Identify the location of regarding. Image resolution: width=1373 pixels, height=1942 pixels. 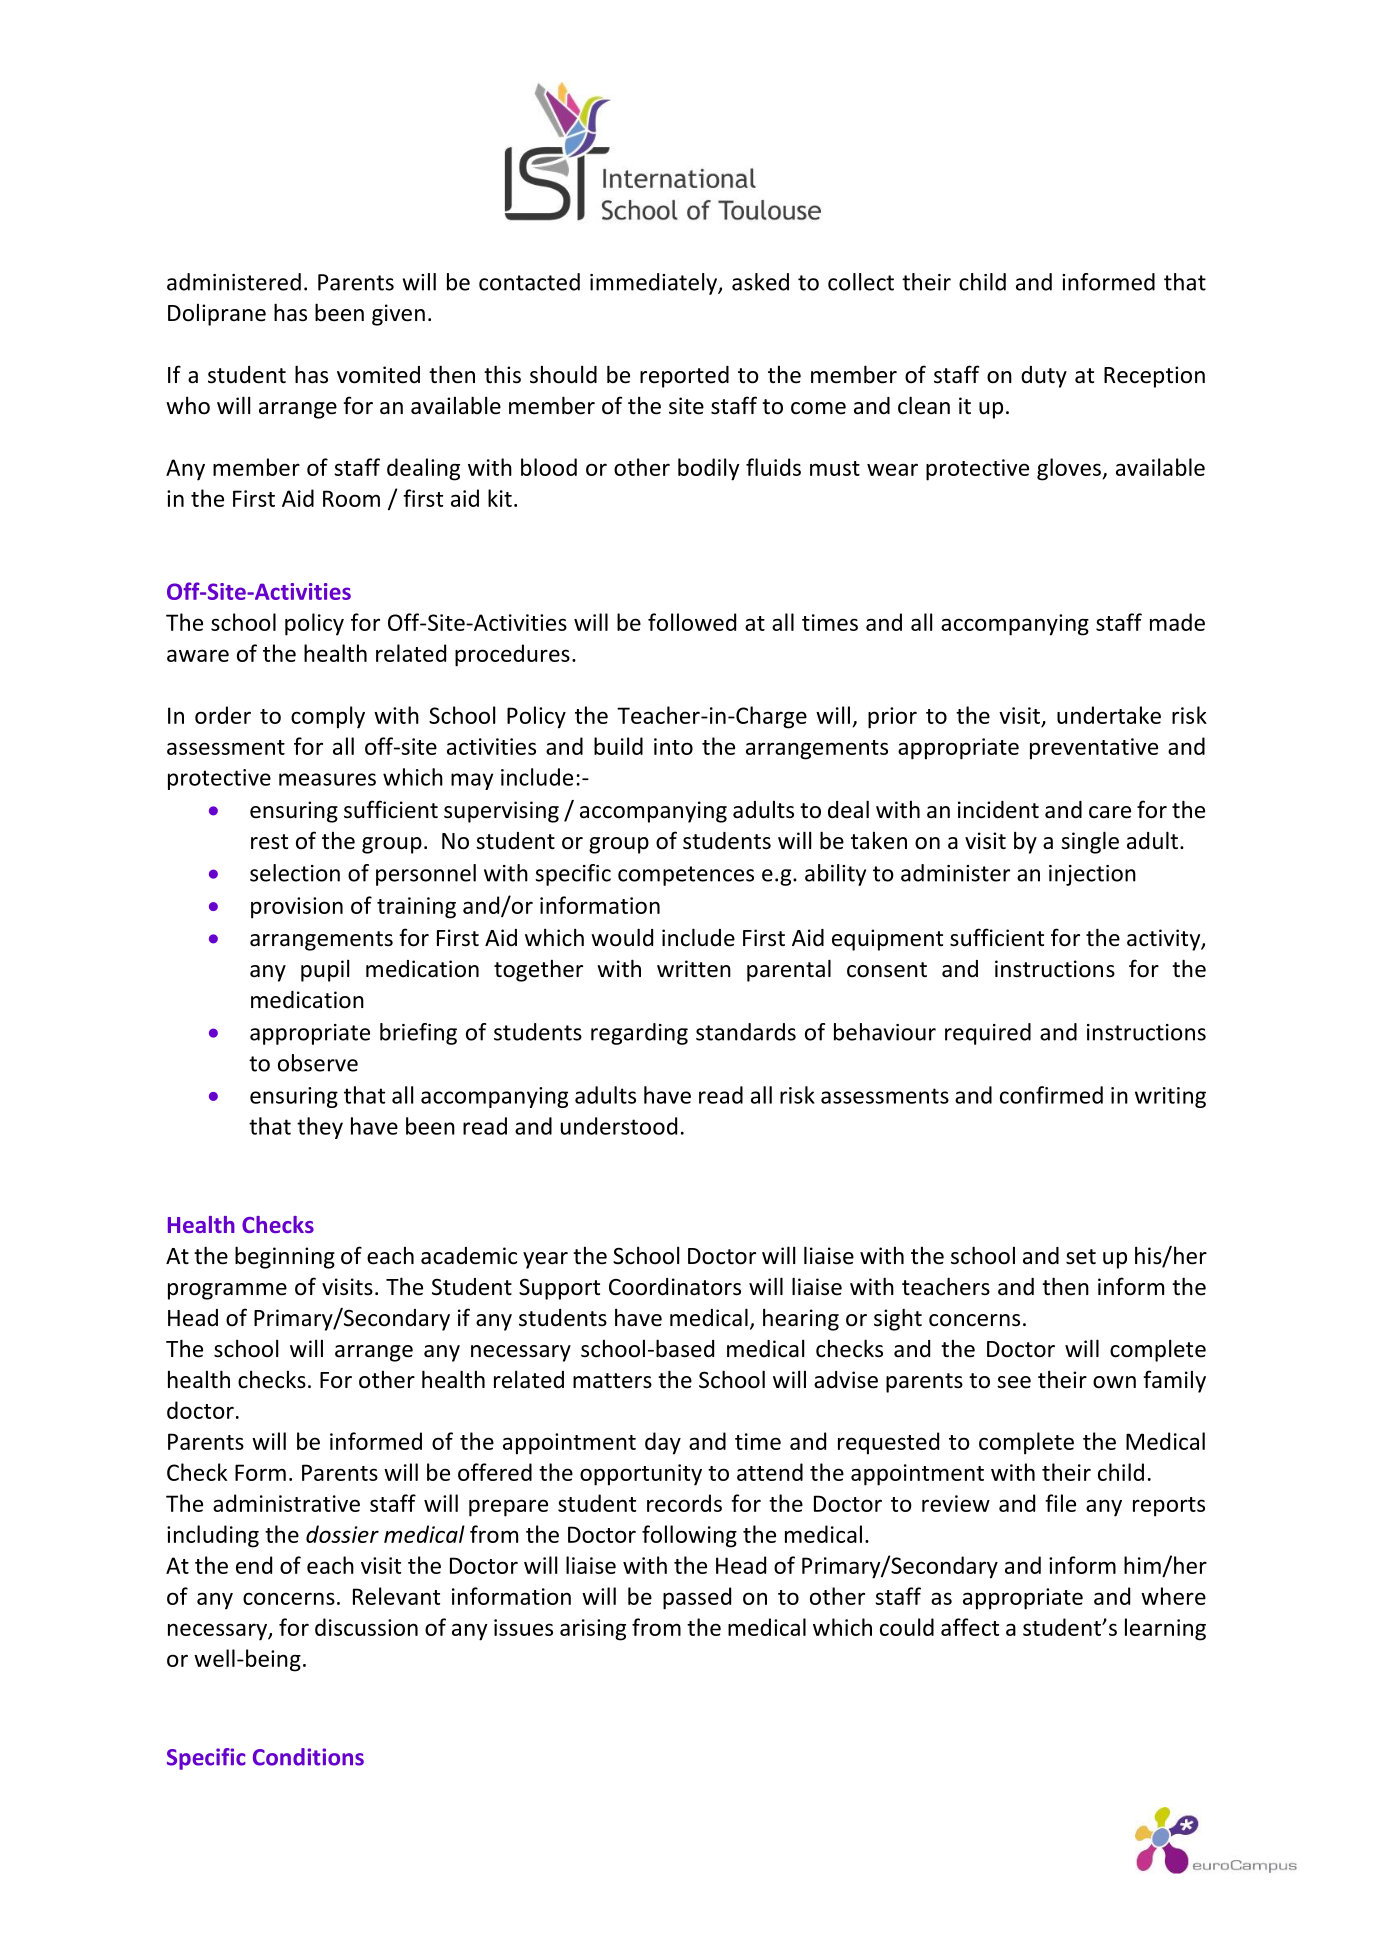
(639, 1034).
